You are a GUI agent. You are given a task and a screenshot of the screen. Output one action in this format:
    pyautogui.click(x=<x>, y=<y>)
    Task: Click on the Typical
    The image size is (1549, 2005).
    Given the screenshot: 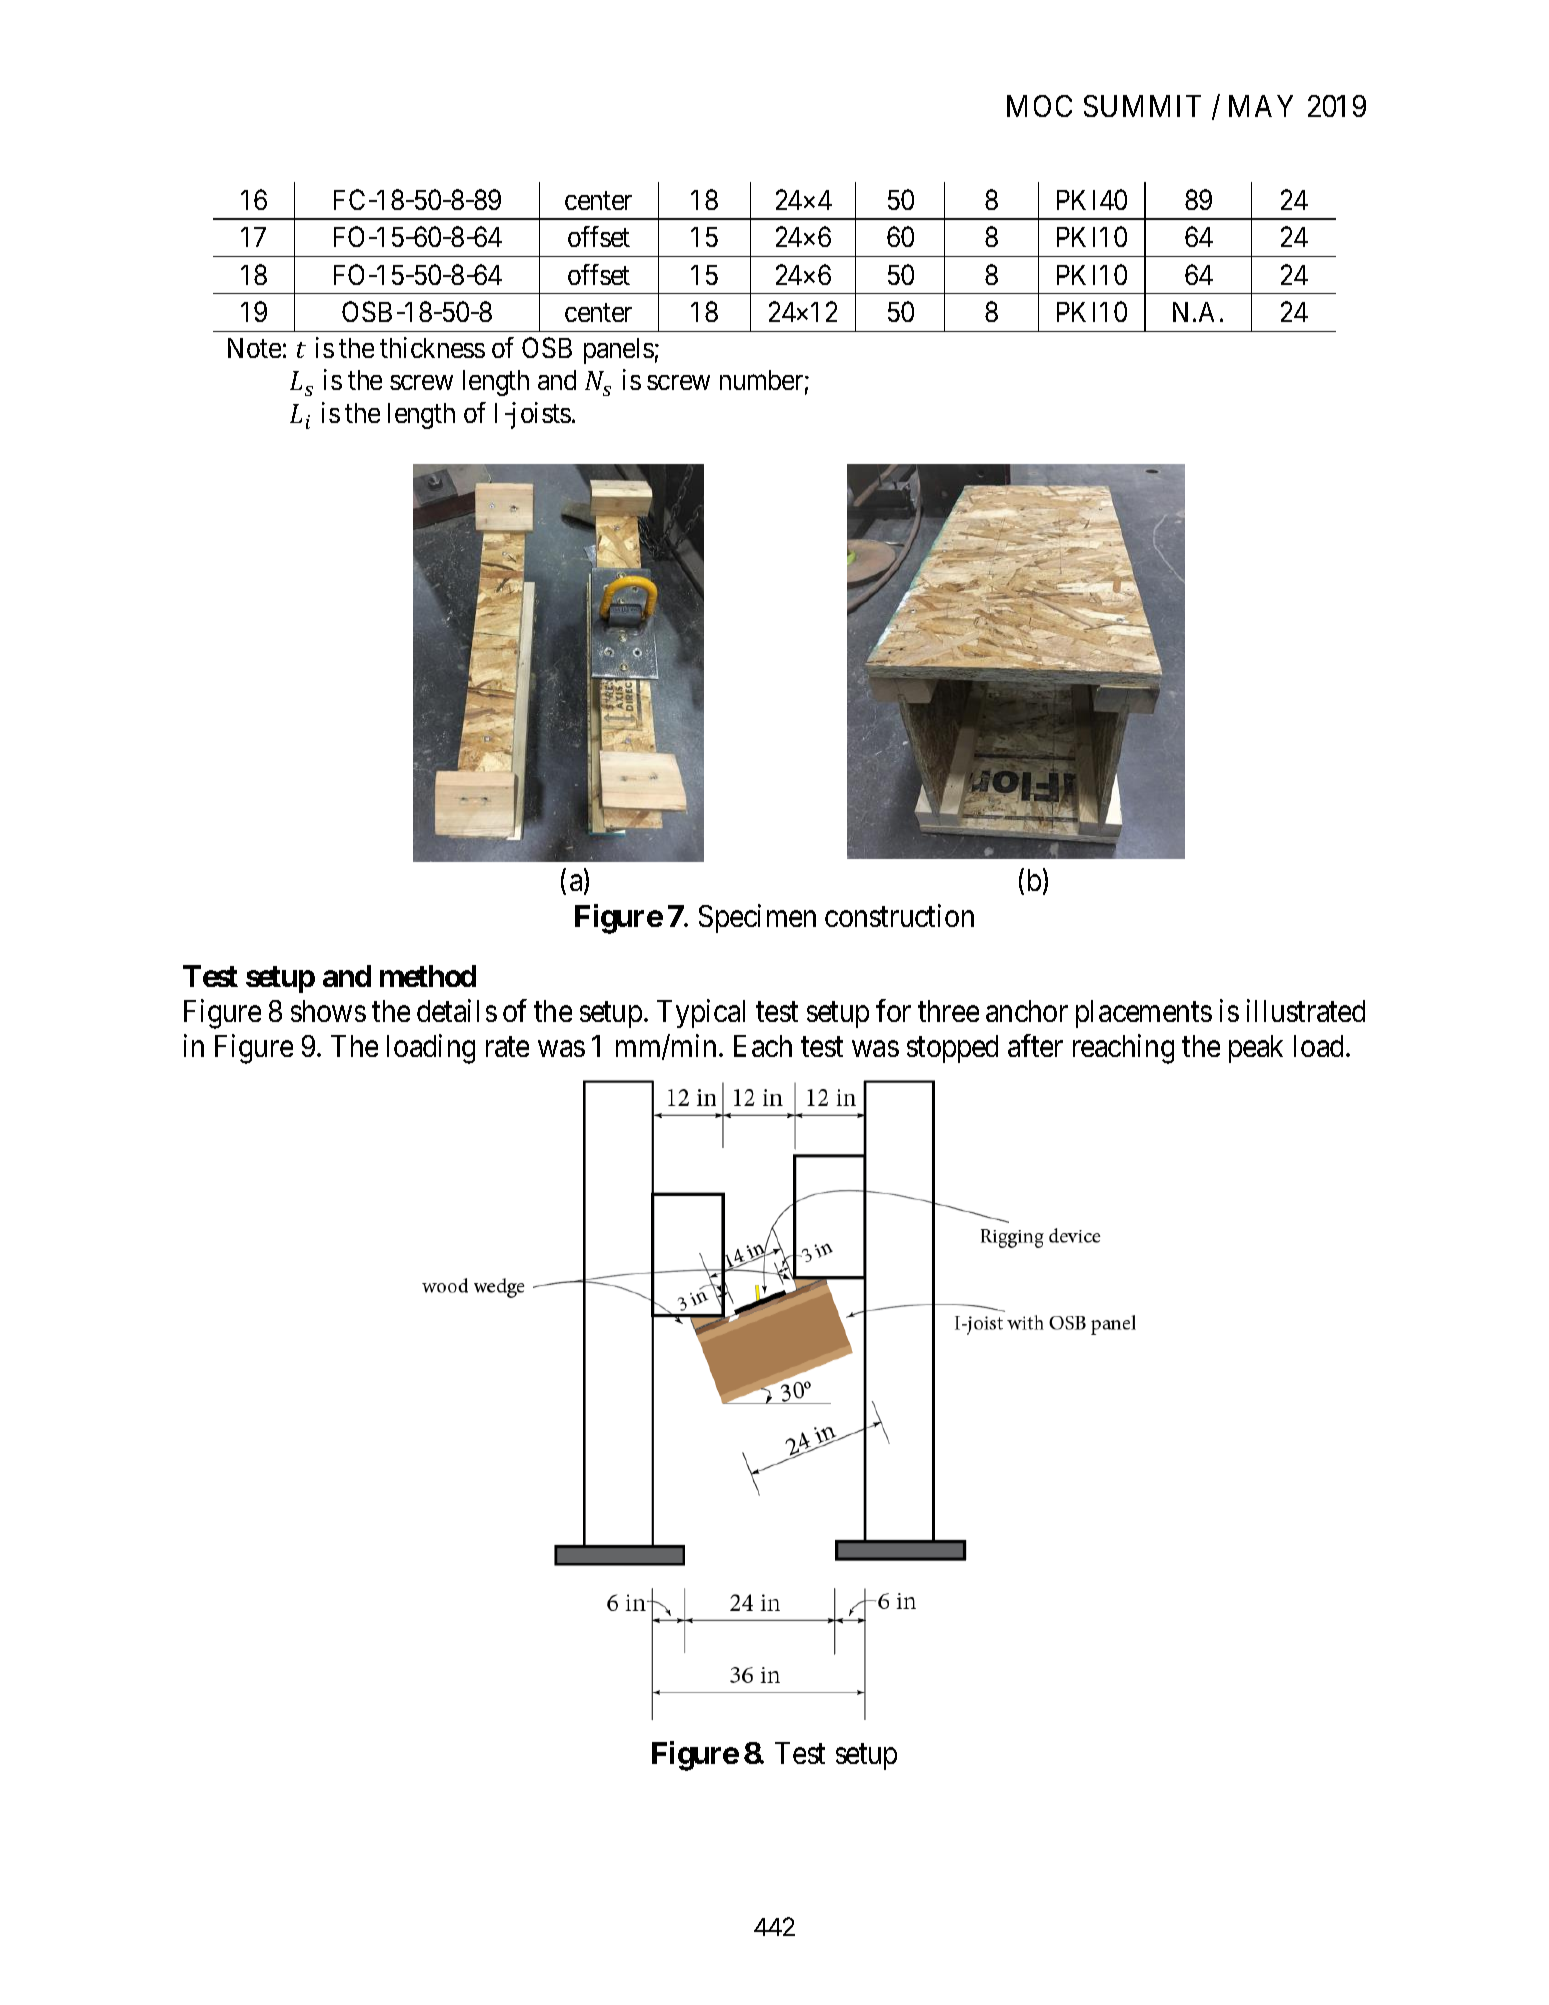 What is the action you would take?
    pyautogui.click(x=701, y=1013)
